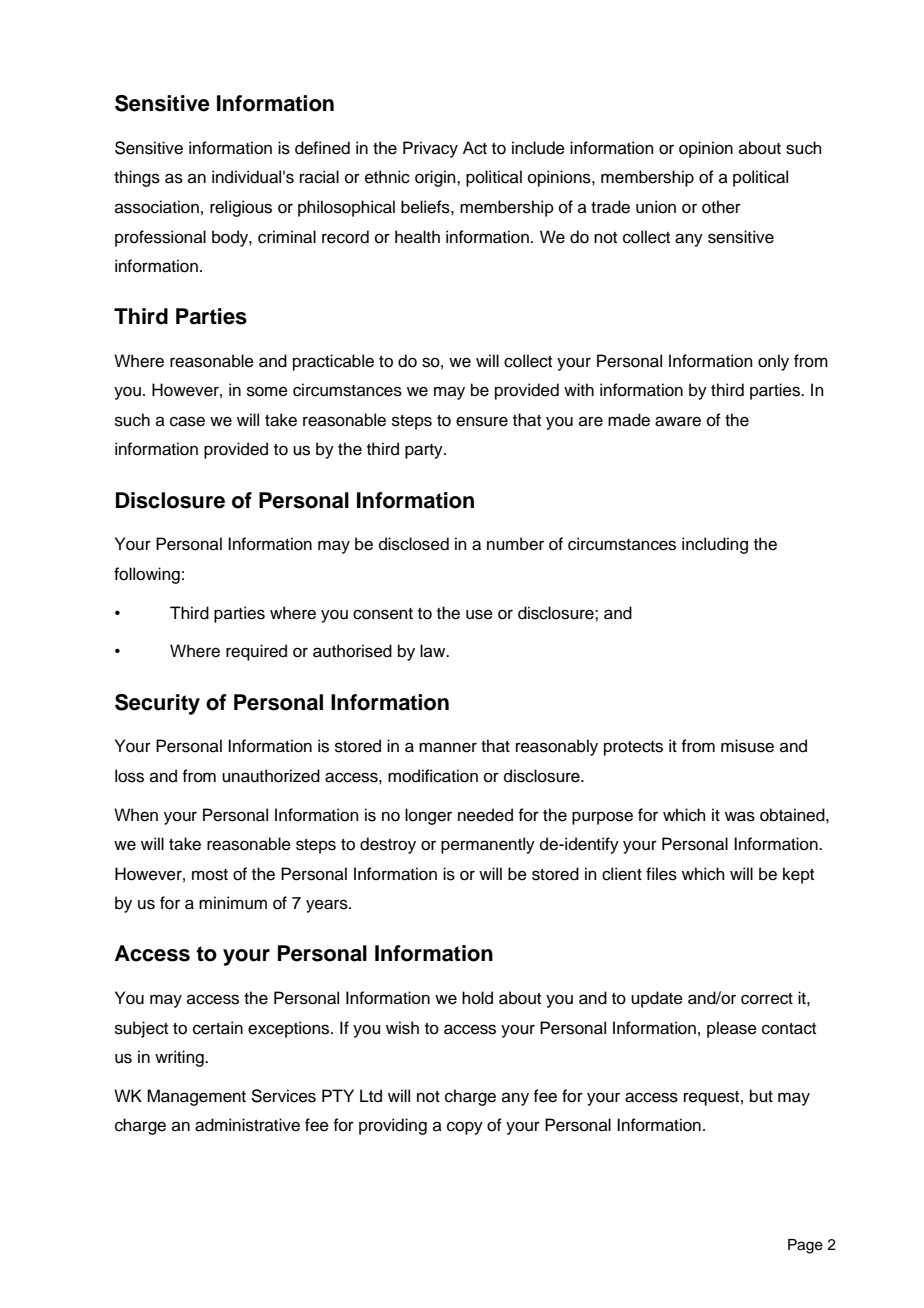  I want to click on manner, so click(448, 747).
